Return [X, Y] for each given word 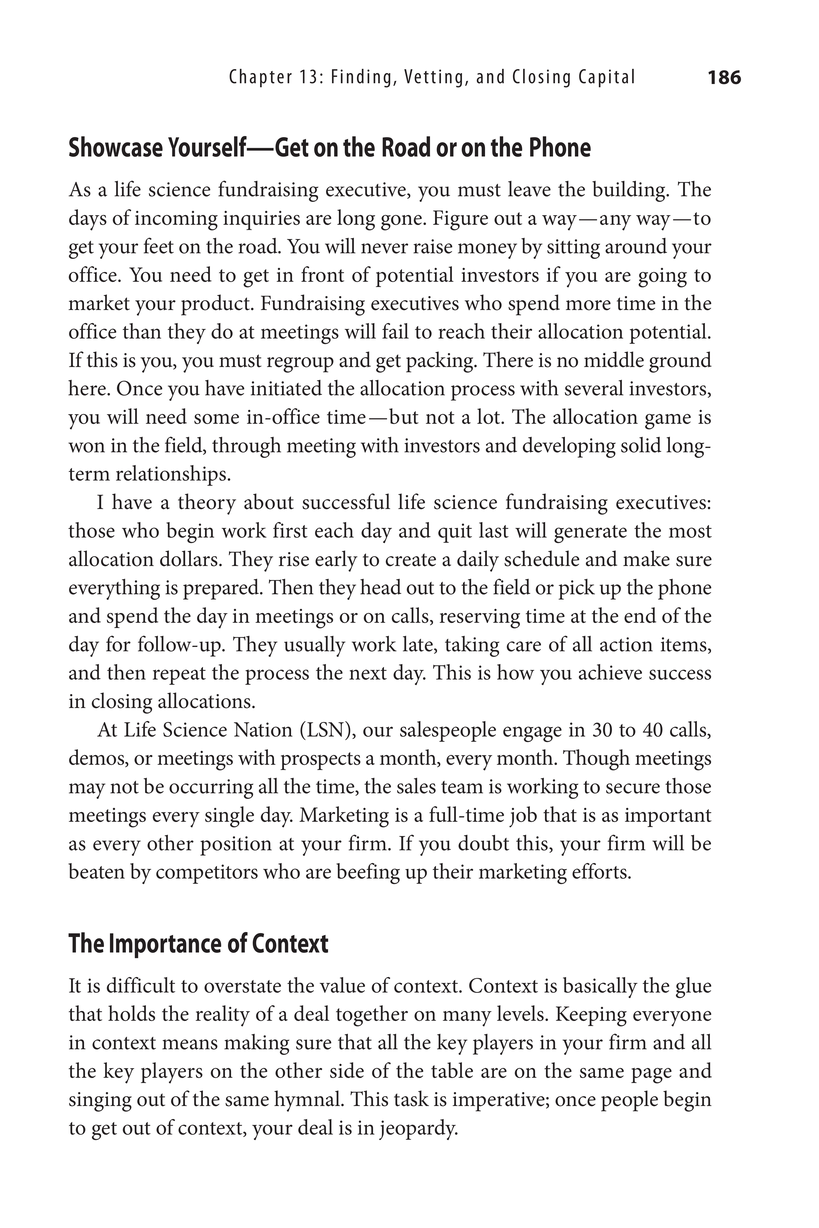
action [626, 644]
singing [100, 1102]
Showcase [116, 146]
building [630, 191]
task [411, 1098]
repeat [179, 676]
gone [402, 223]
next [368, 673]
